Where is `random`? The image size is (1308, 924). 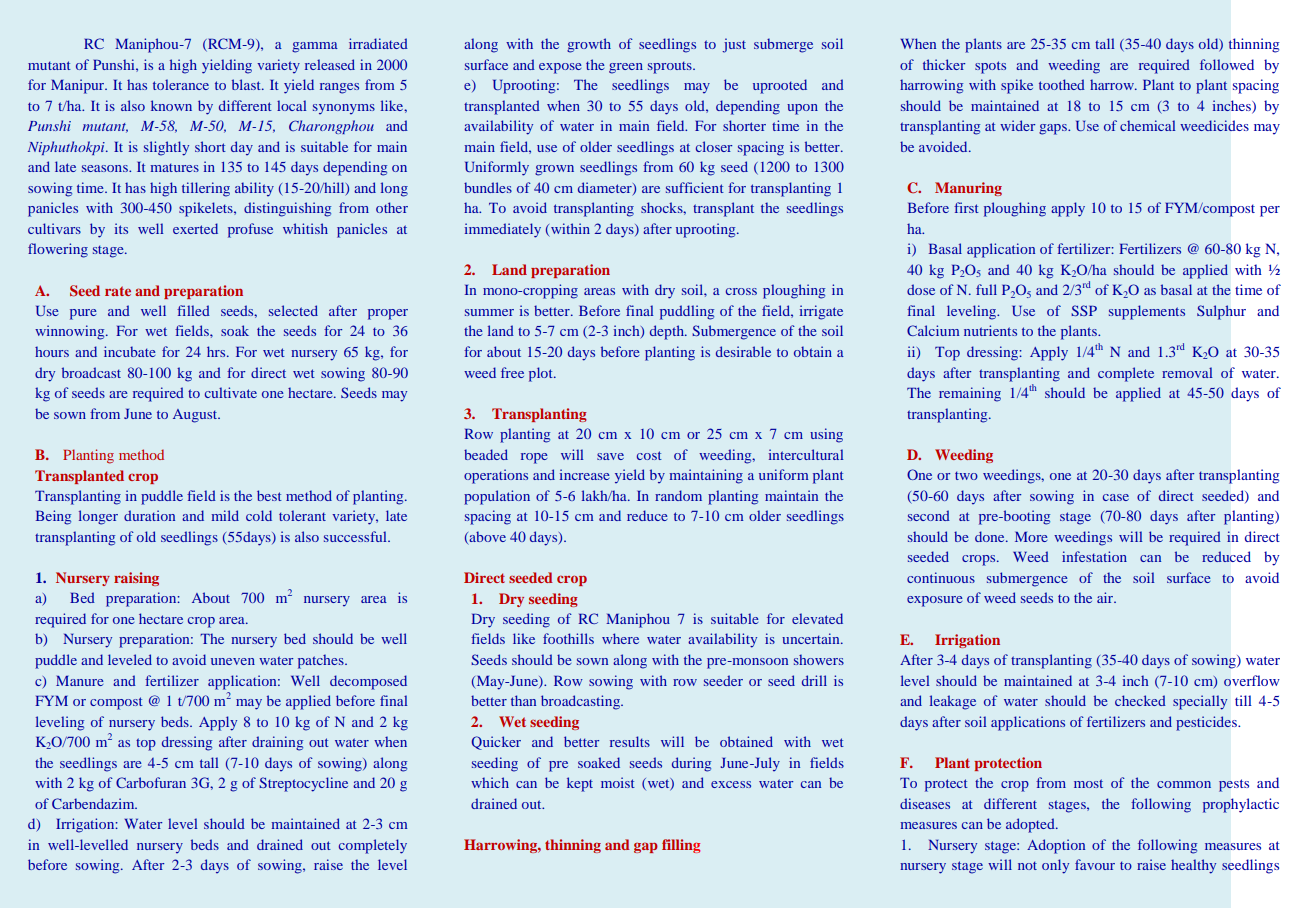
random is located at coordinates (678, 495).
